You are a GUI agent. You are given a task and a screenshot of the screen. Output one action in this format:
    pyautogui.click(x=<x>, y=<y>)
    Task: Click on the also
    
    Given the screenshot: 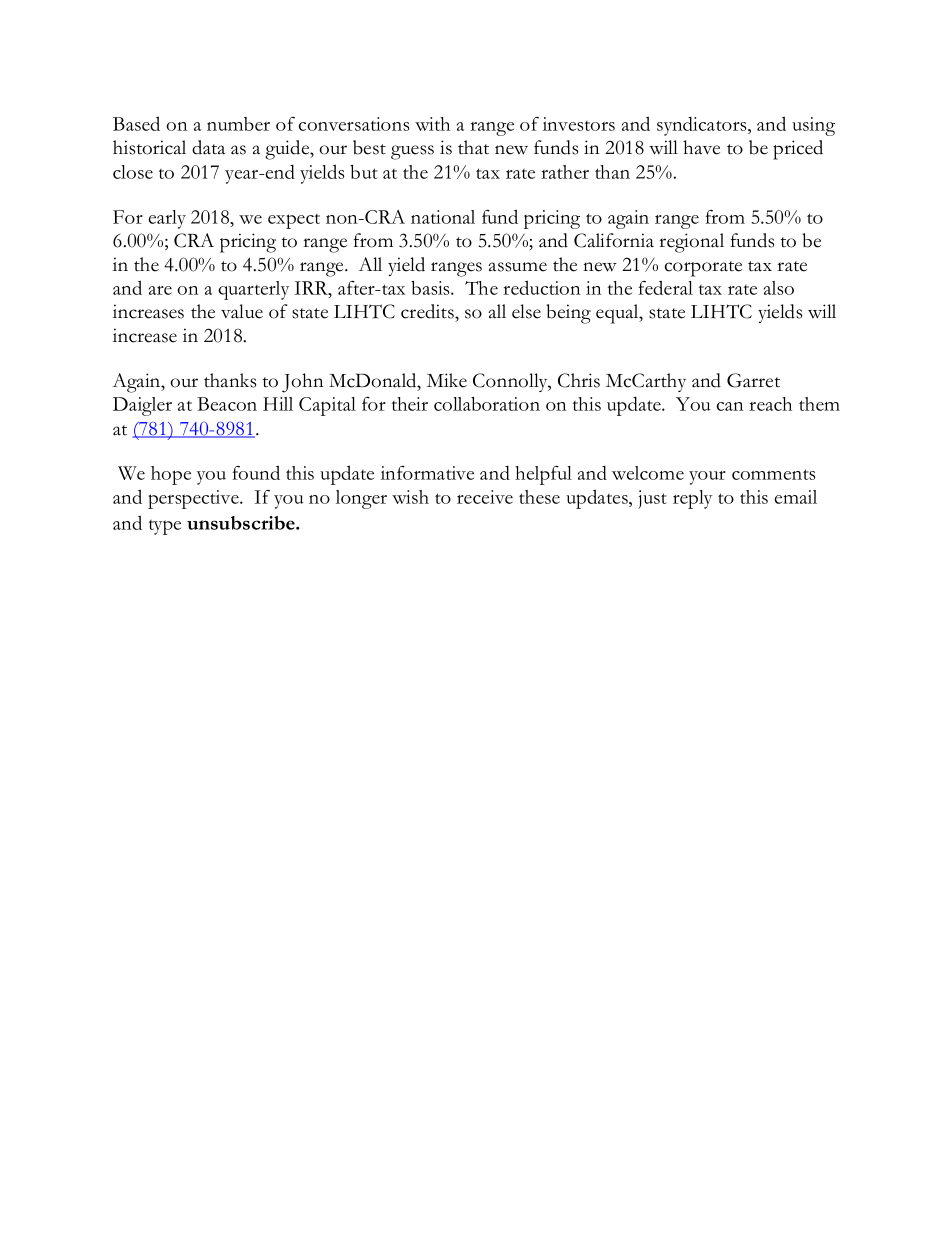 What is the action you would take?
    pyautogui.click(x=779, y=288)
